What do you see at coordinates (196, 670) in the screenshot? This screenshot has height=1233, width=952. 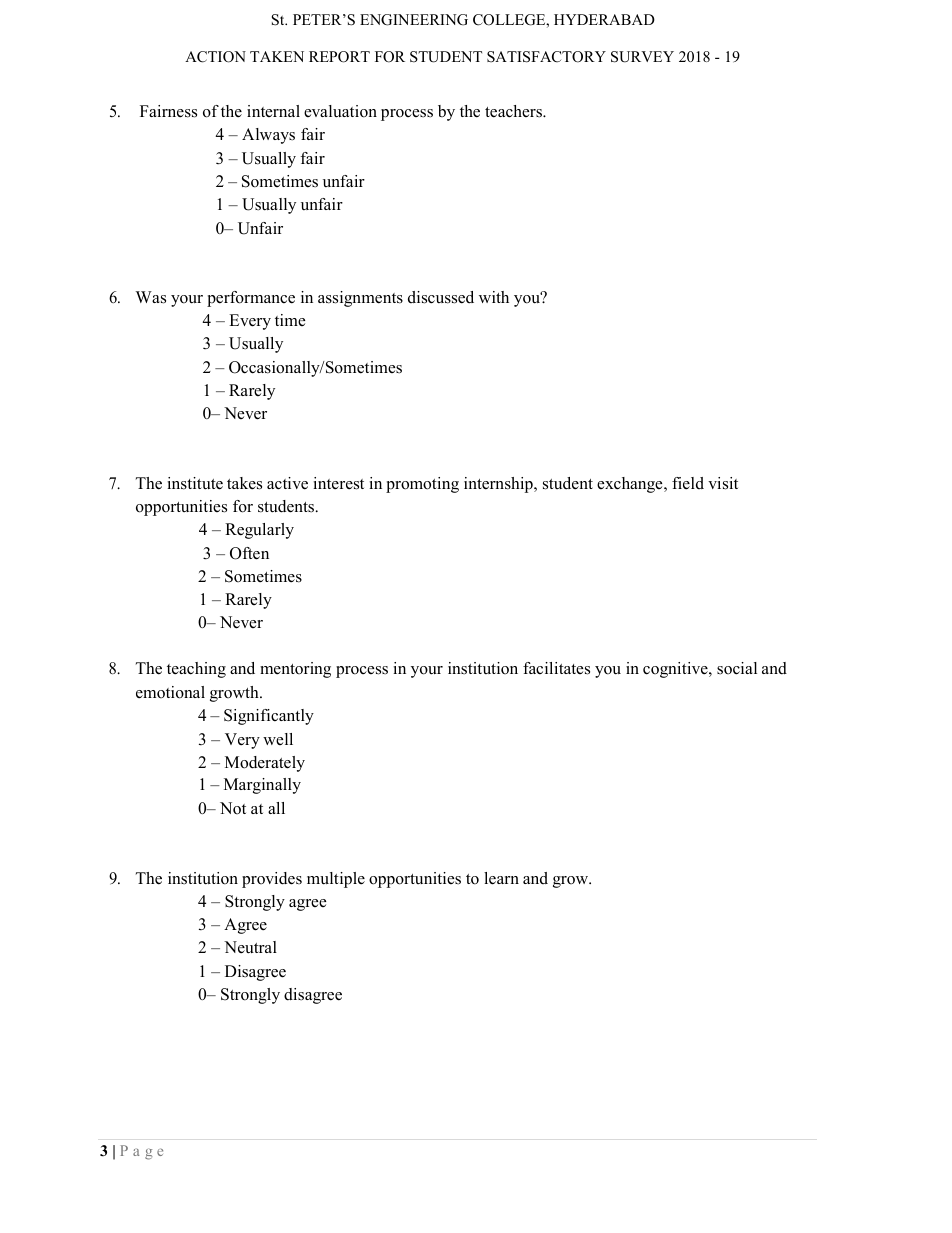 I see `teaching` at bounding box center [196, 670].
